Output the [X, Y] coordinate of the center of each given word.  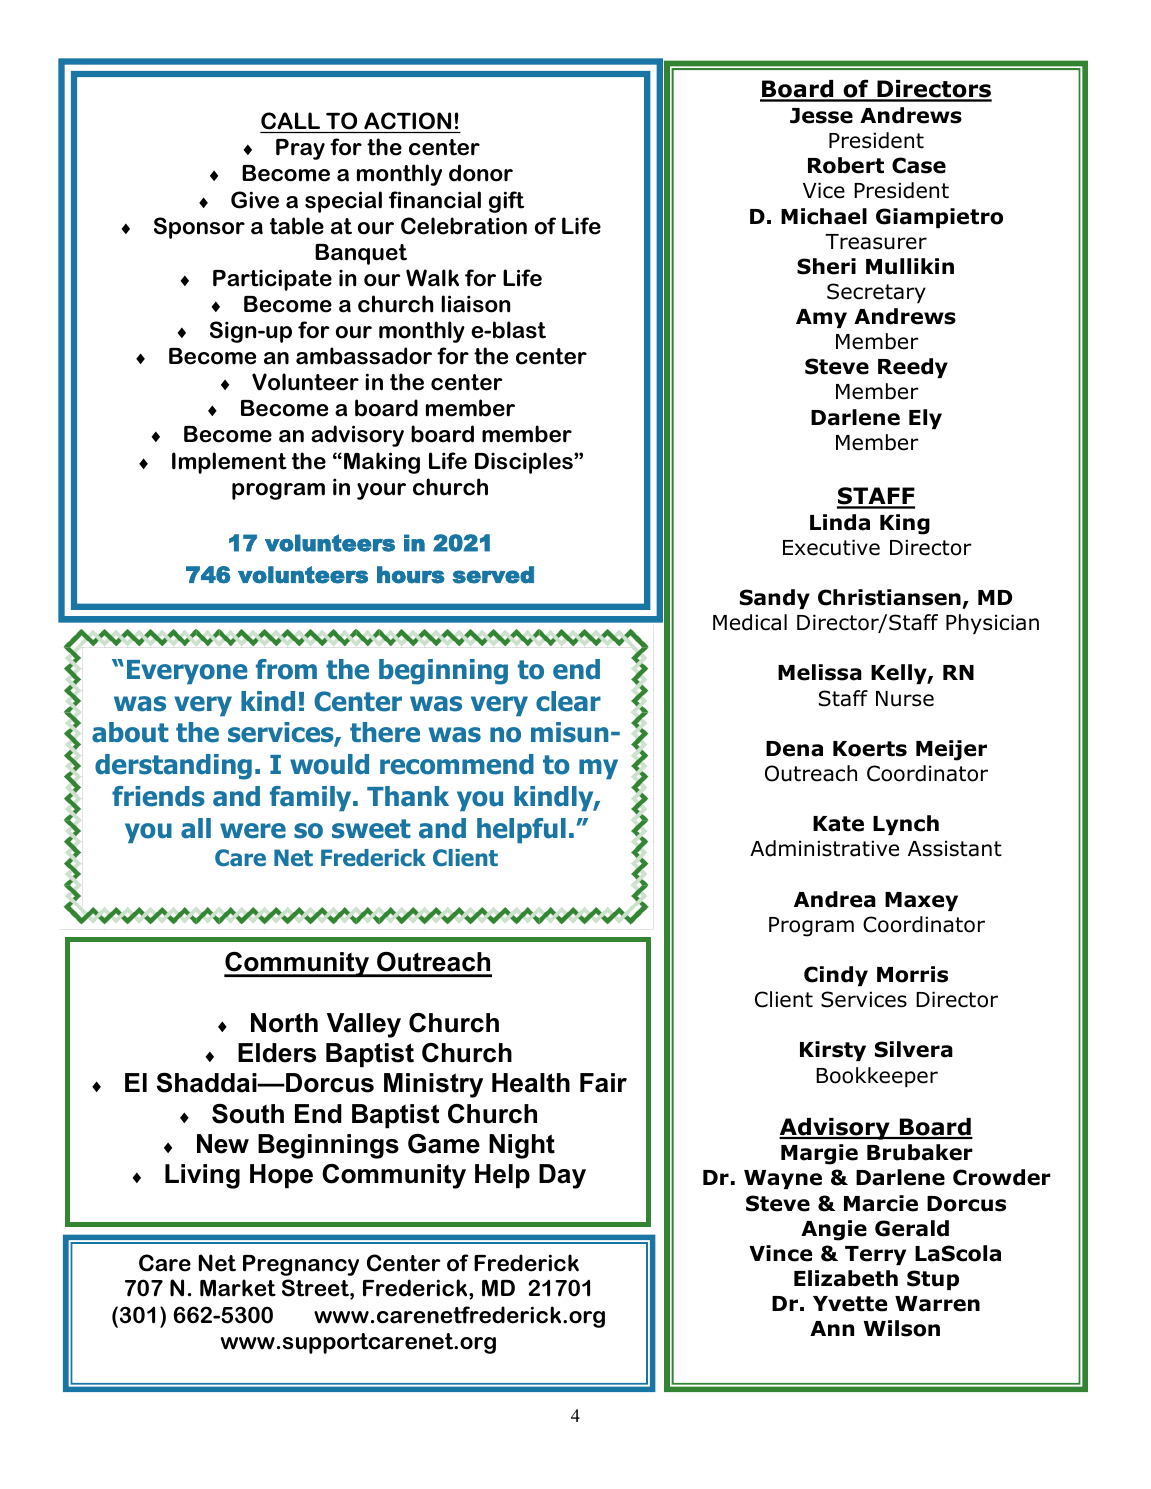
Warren [937, 1304]
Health [531, 1083]
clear [568, 701]
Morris [912, 974]
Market [238, 1288]
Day [562, 1176]
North [284, 1023]
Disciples [525, 463]
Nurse [905, 699]
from [286, 669]
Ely [925, 419]
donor [481, 173]
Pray [300, 149]
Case [919, 165]
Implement [229, 463]
